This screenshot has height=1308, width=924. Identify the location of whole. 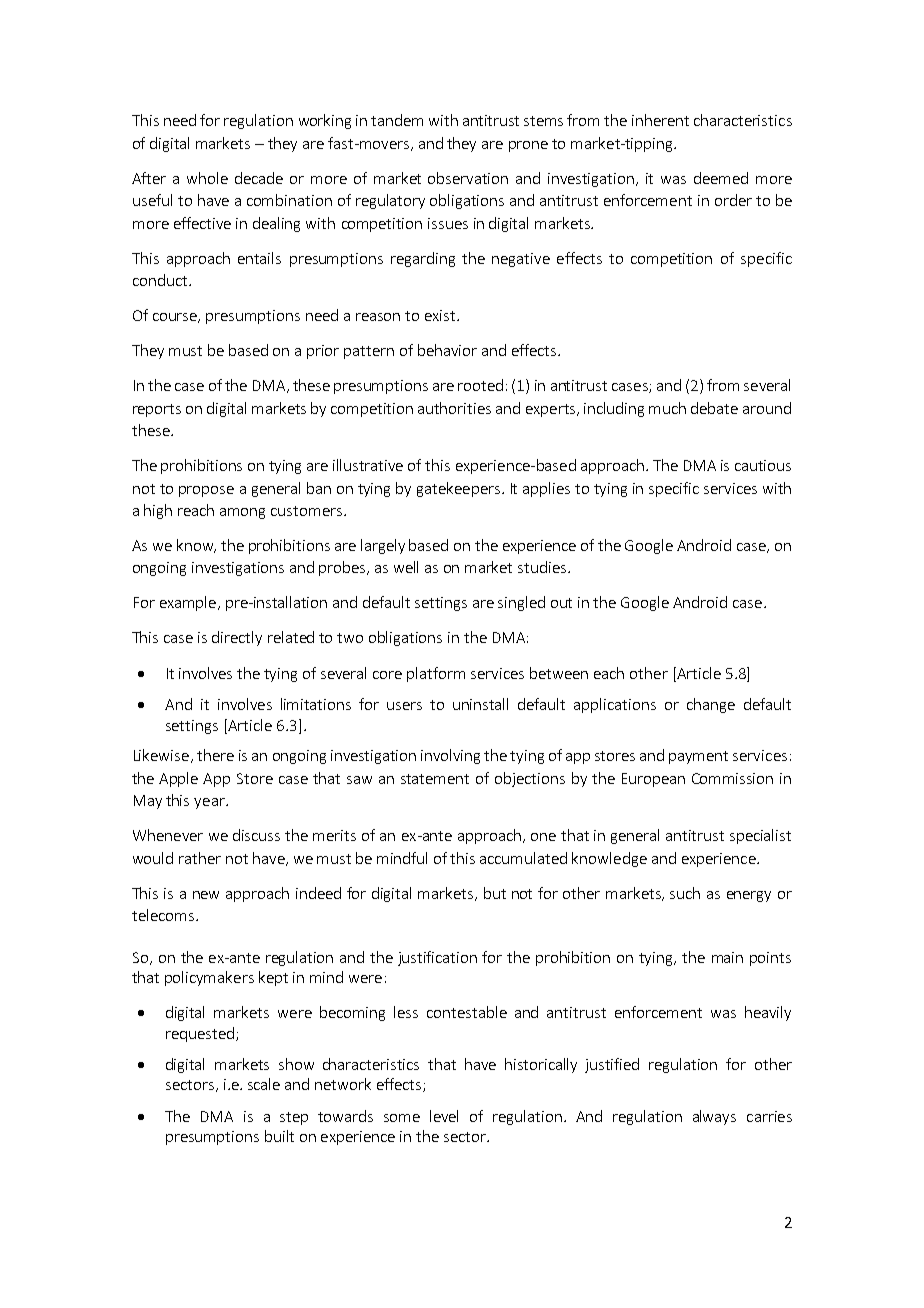
(207, 178).
